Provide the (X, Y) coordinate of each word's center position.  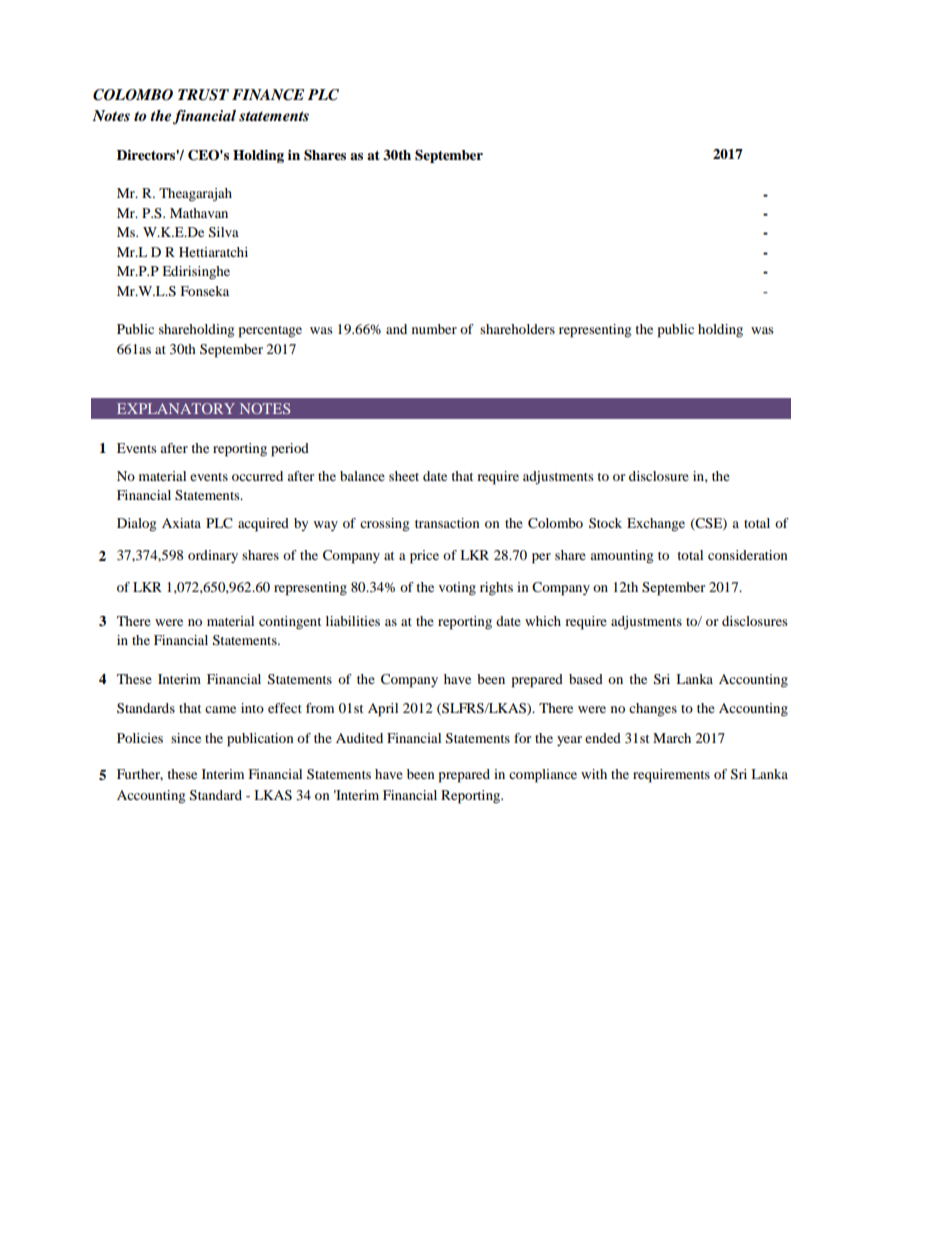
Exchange (656, 525)
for (522, 738)
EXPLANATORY (176, 408)
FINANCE (268, 95)
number (434, 329)
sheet (404, 476)
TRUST (203, 95)
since (186, 738)
